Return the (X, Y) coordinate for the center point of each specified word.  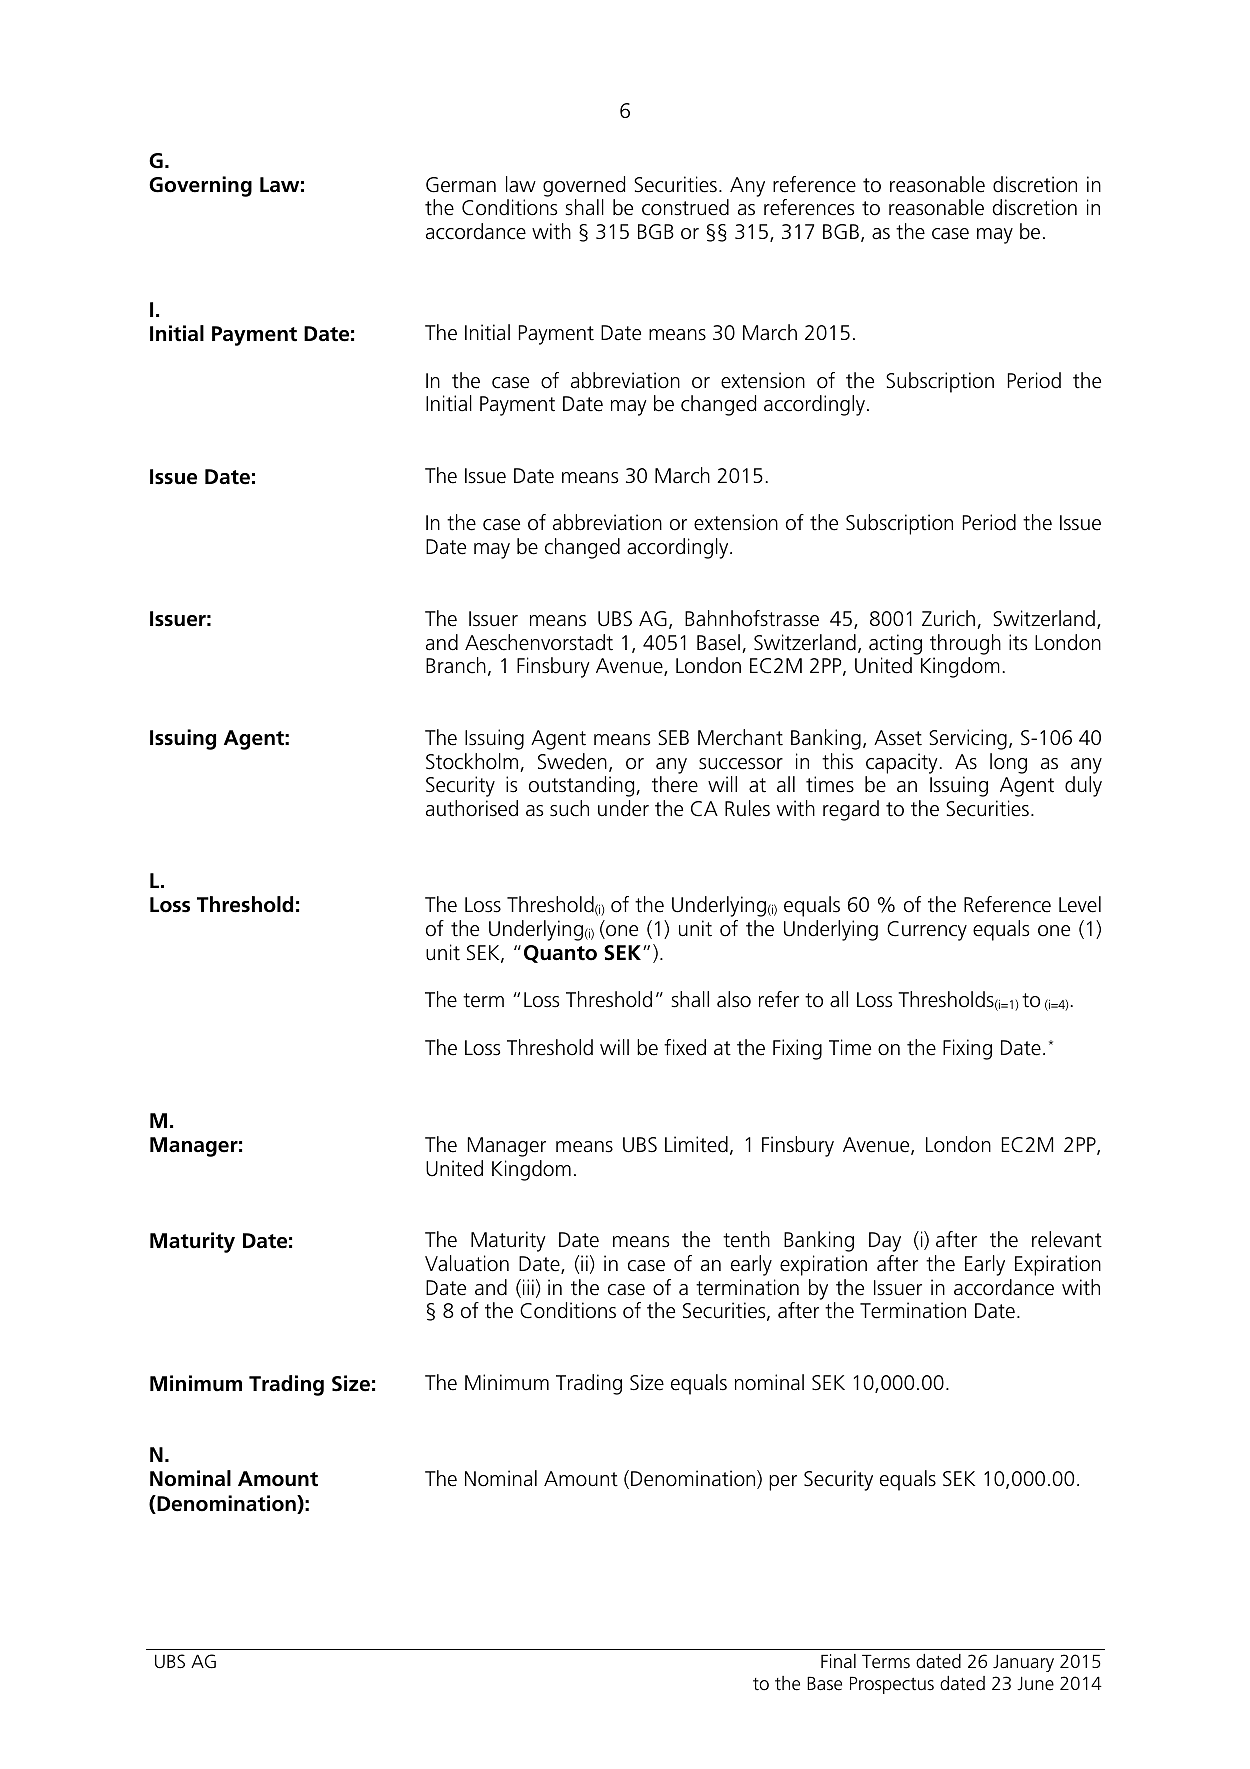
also (734, 999)
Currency (927, 931)
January (1023, 1663)
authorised (472, 808)
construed (685, 207)
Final (838, 1661)
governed (584, 186)
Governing (200, 186)
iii (528, 1287)
